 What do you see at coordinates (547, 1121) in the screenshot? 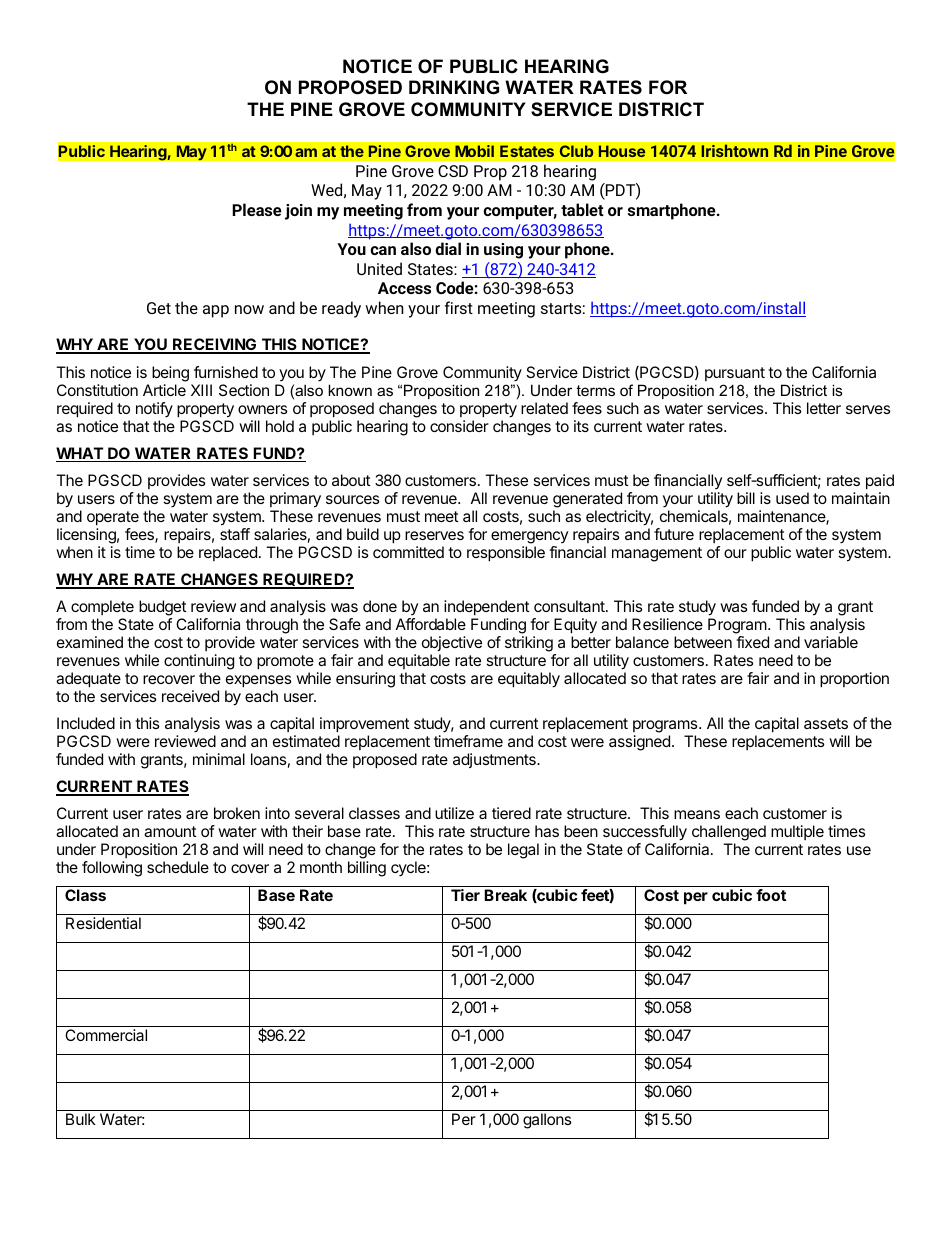
I see `gallons` at bounding box center [547, 1121].
